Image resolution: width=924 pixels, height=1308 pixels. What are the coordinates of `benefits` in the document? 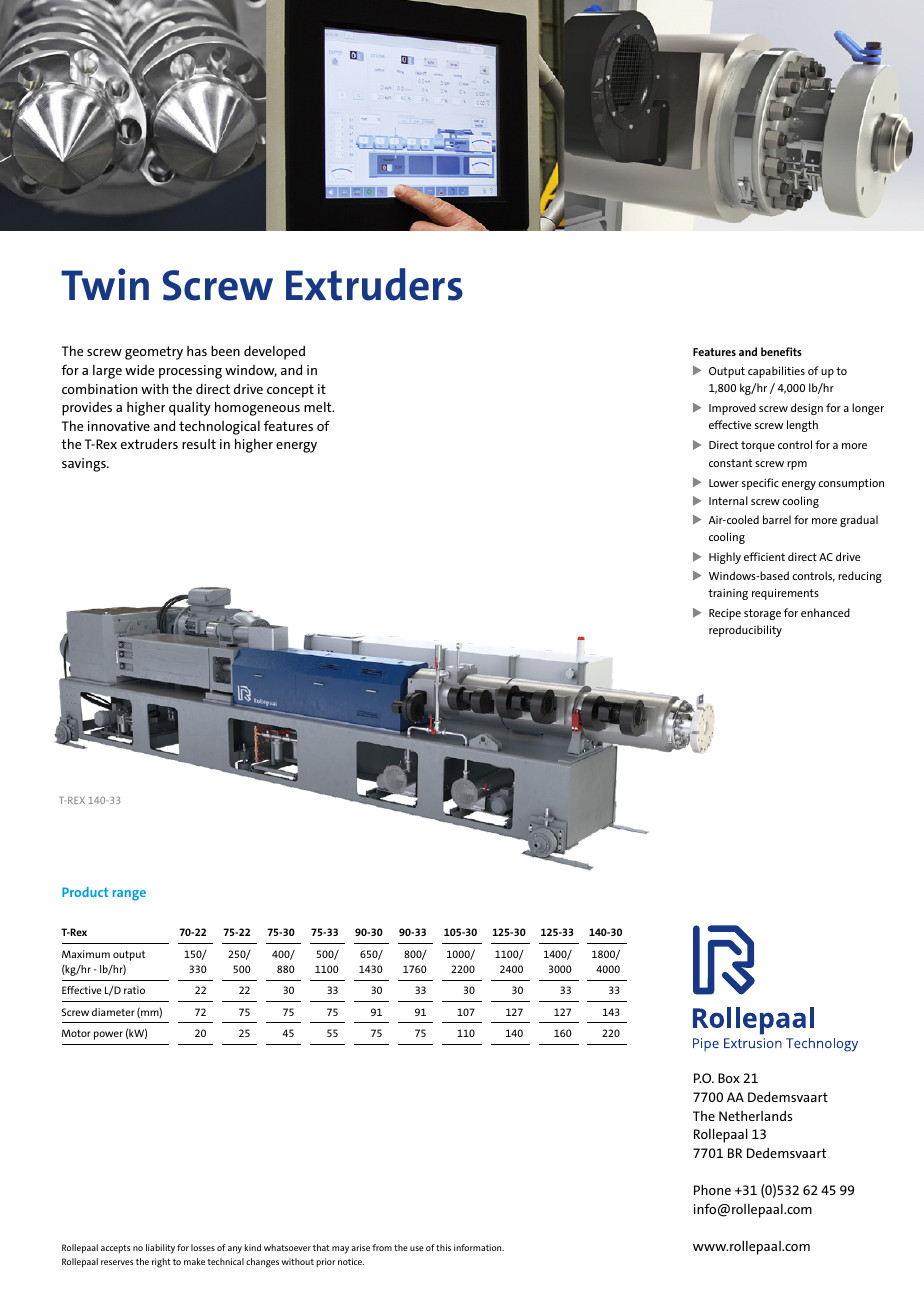 It's located at (781, 351).
